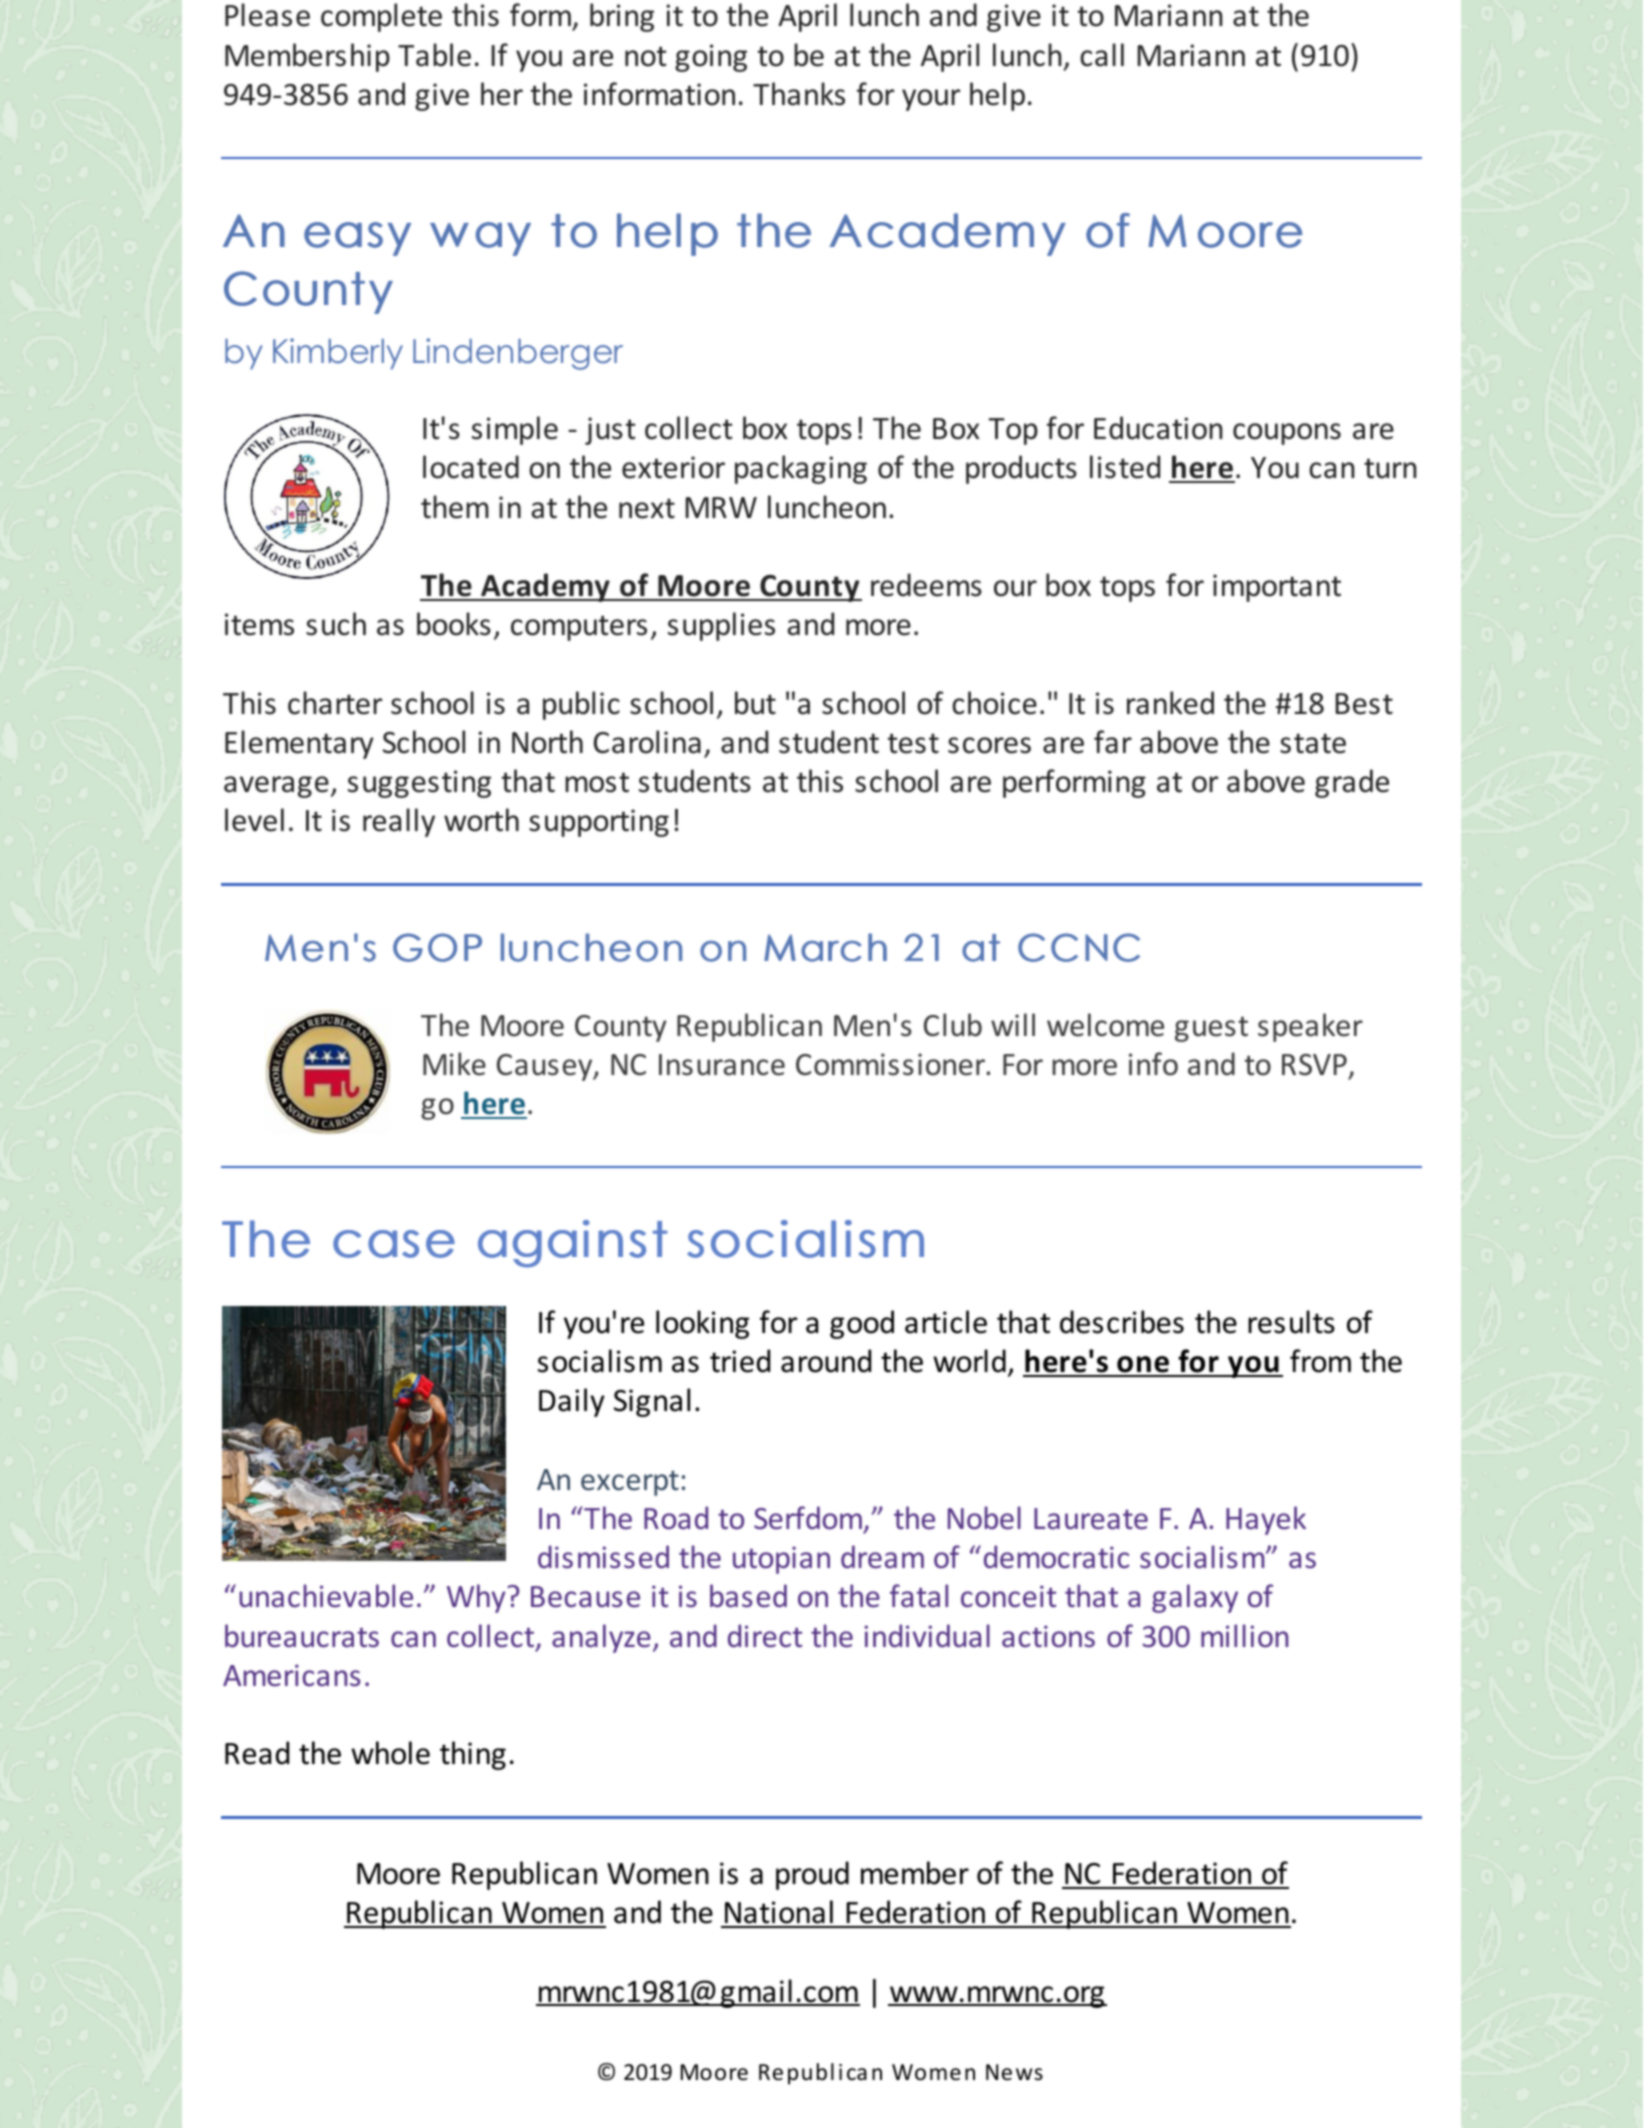 This document has width=1644, height=2128. Describe the element at coordinates (455, 507) in the document. I see `them` at that location.
